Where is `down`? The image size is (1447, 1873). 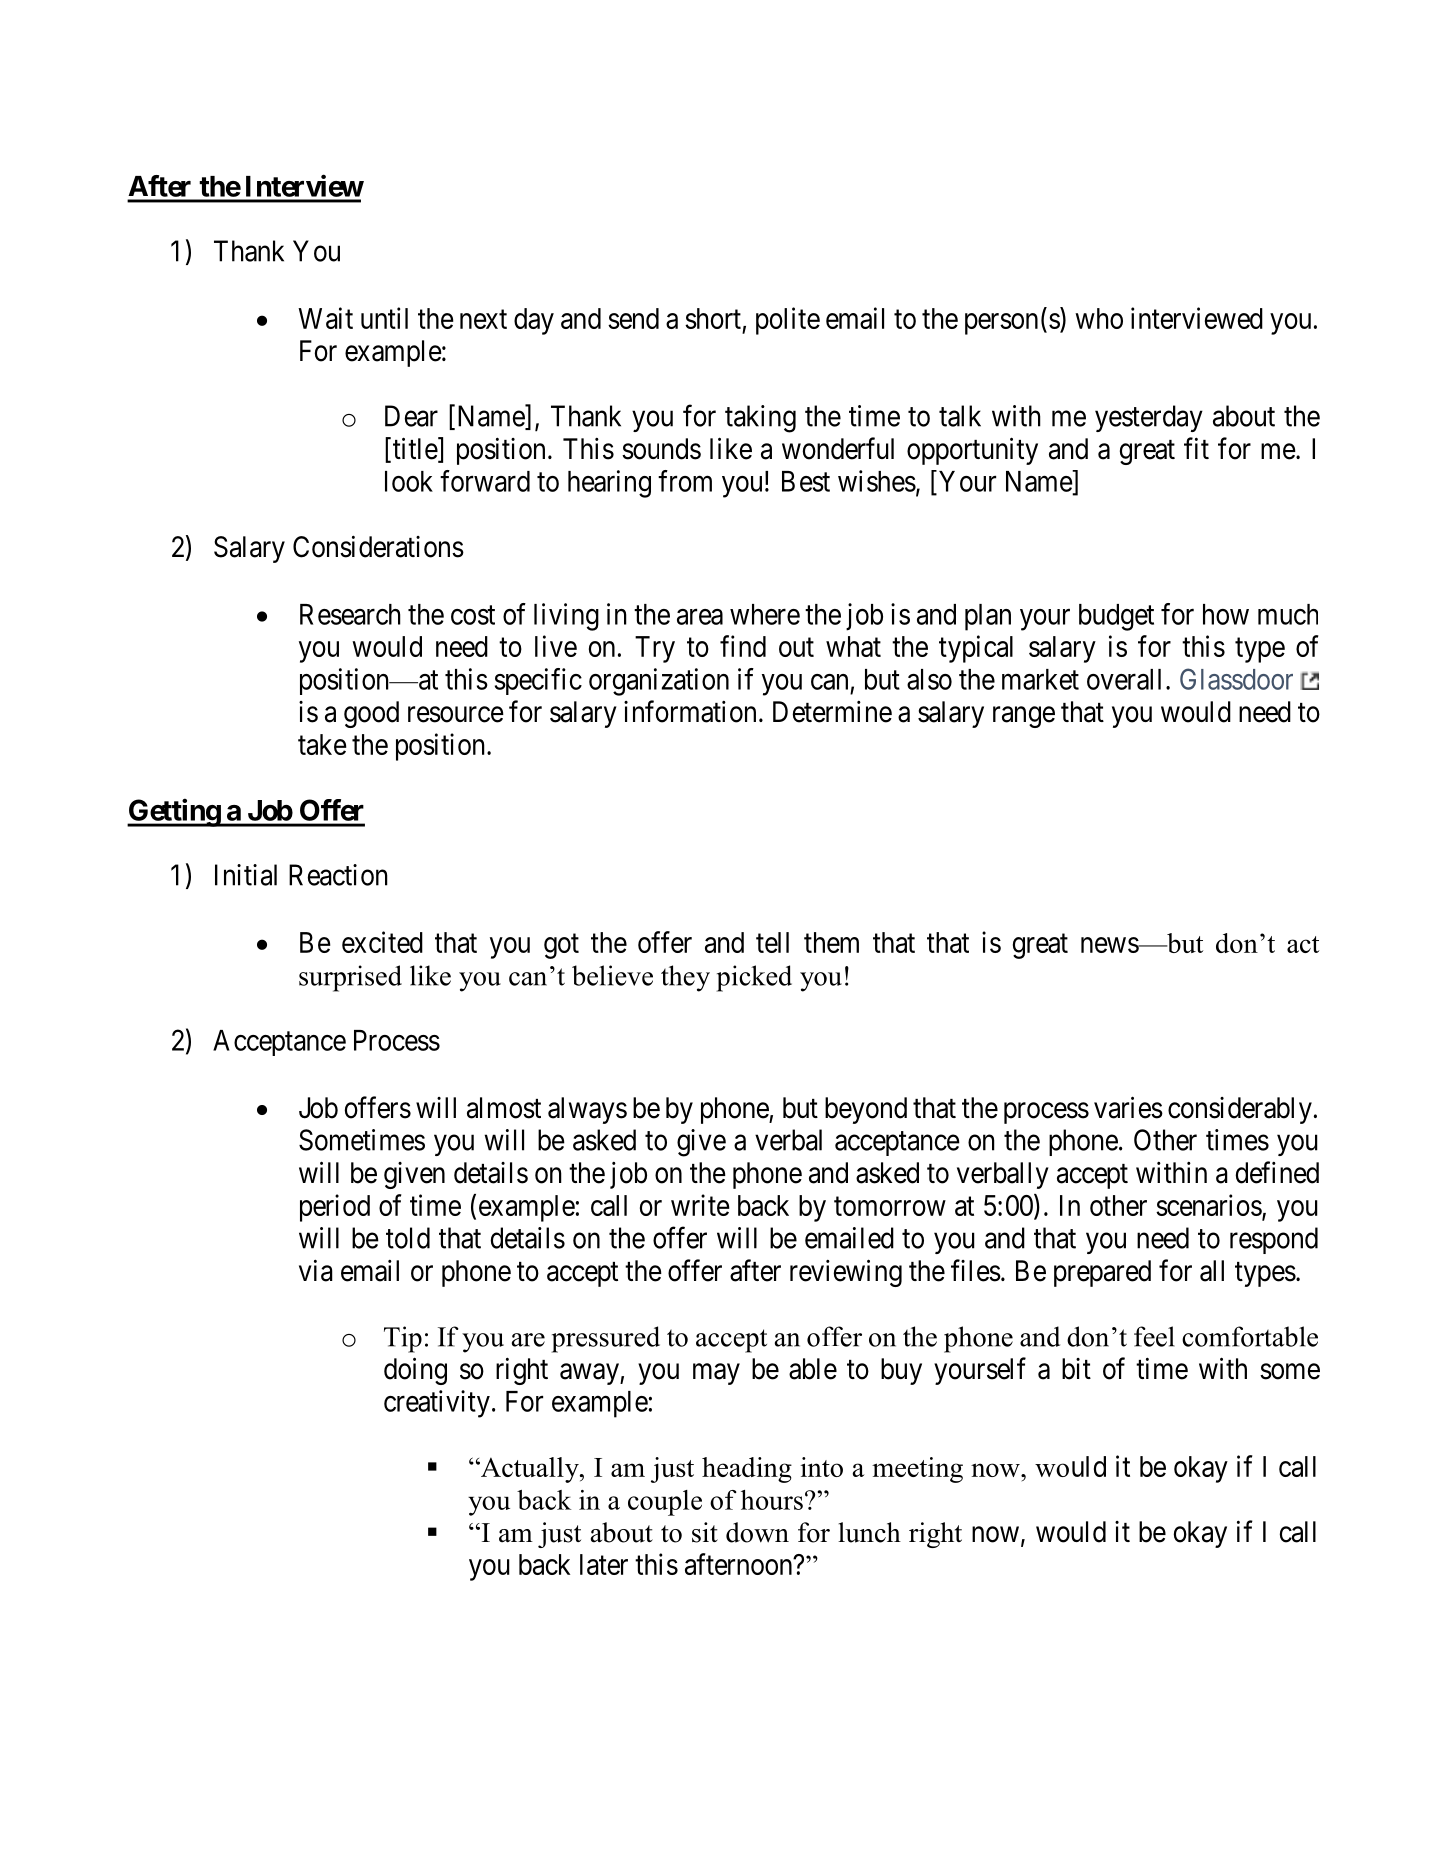
down is located at coordinates (757, 1532).
